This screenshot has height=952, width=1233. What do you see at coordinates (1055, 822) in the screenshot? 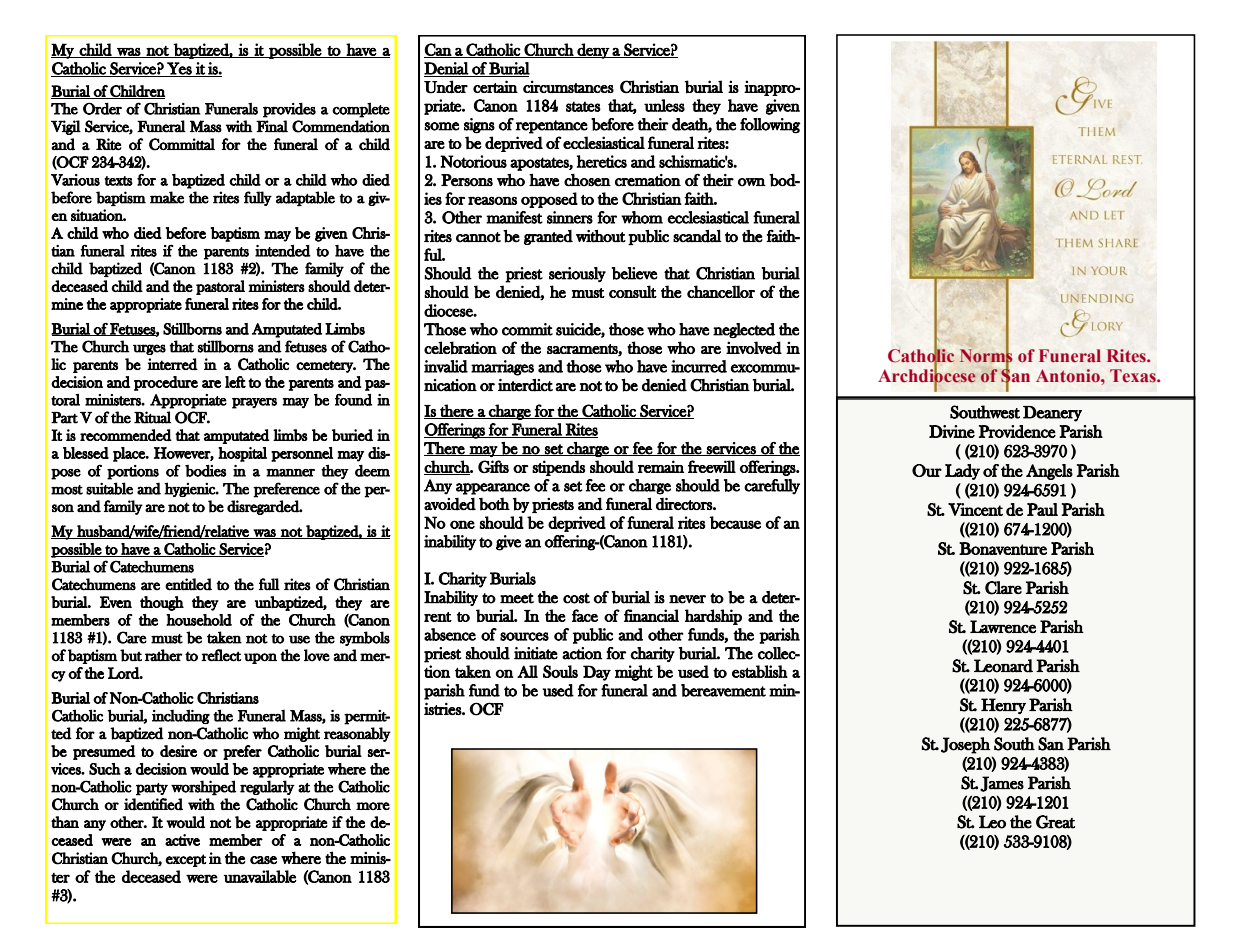
I see `Great` at bounding box center [1055, 822].
